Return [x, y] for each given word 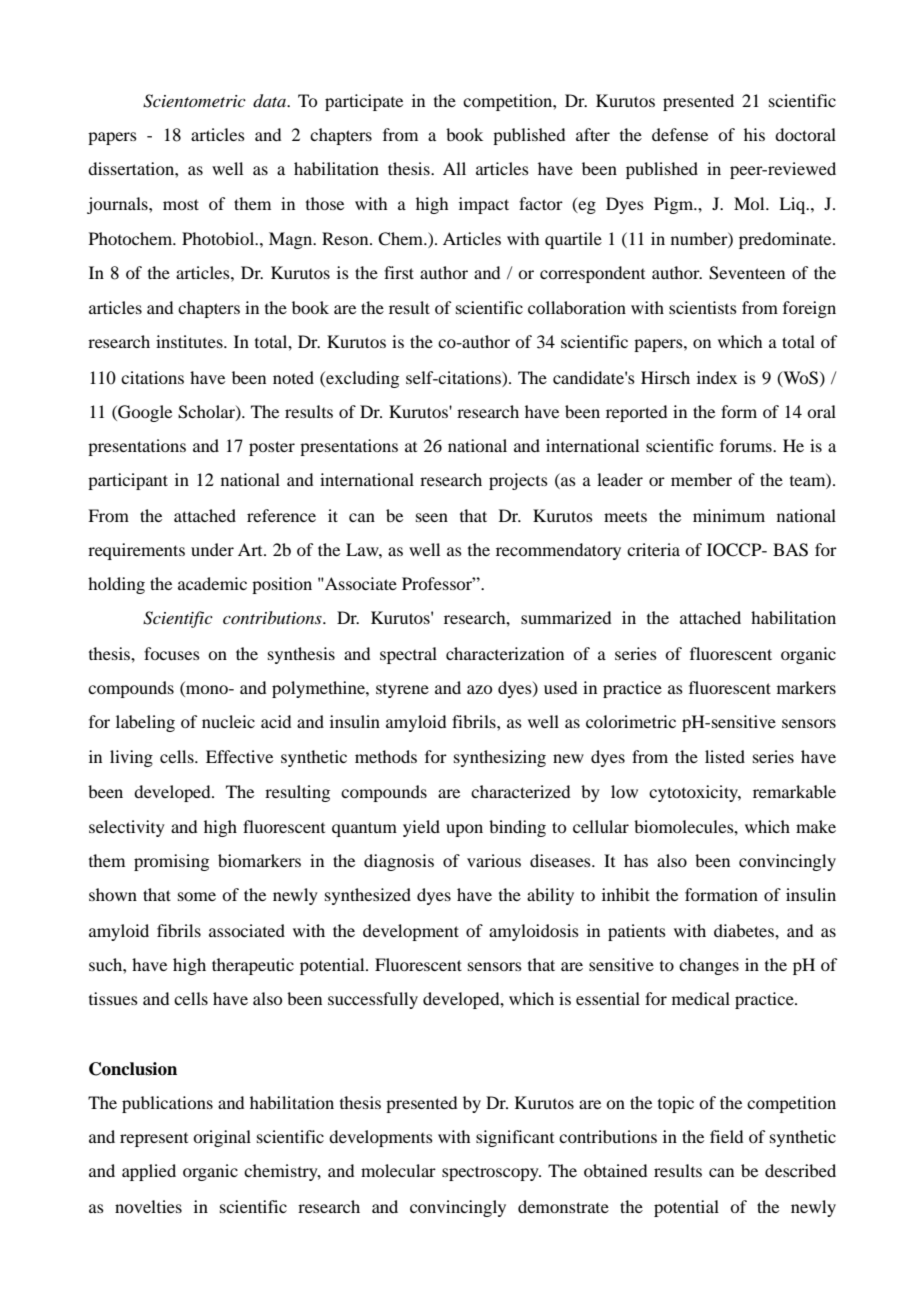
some [197, 896]
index [717, 377]
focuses [172, 653]
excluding [361, 379]
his [754, 134]
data [270, 101]
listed [725, 756]
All [454, 168]
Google [144, 413]
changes [709, 966]
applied [149, 1172]
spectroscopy [491, 1173]
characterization [505, 653]
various [494, 860]
